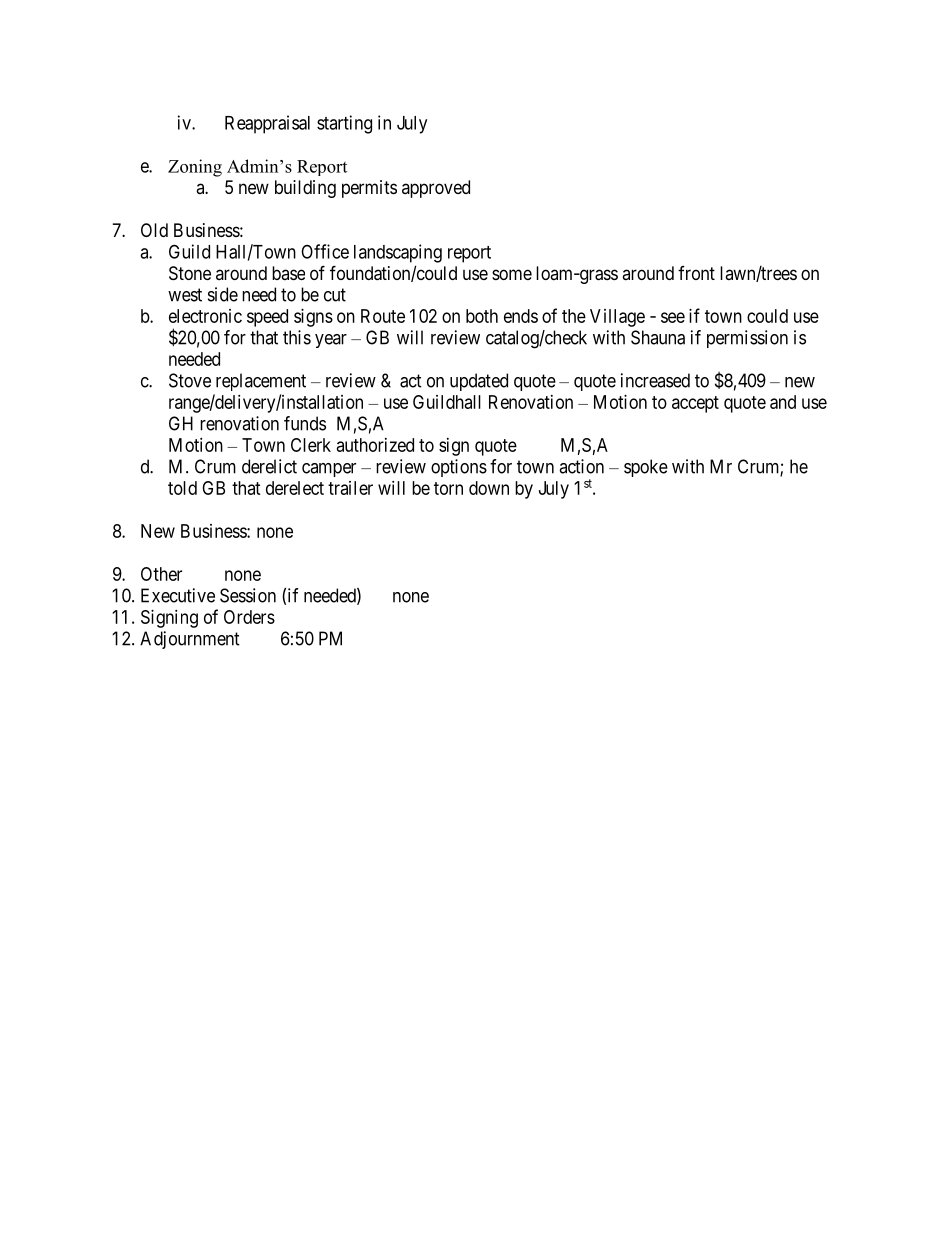  What do you see at coordinates (269, 466) in the screenshot?
I see `derelict` at bounding box center [269, 466].
